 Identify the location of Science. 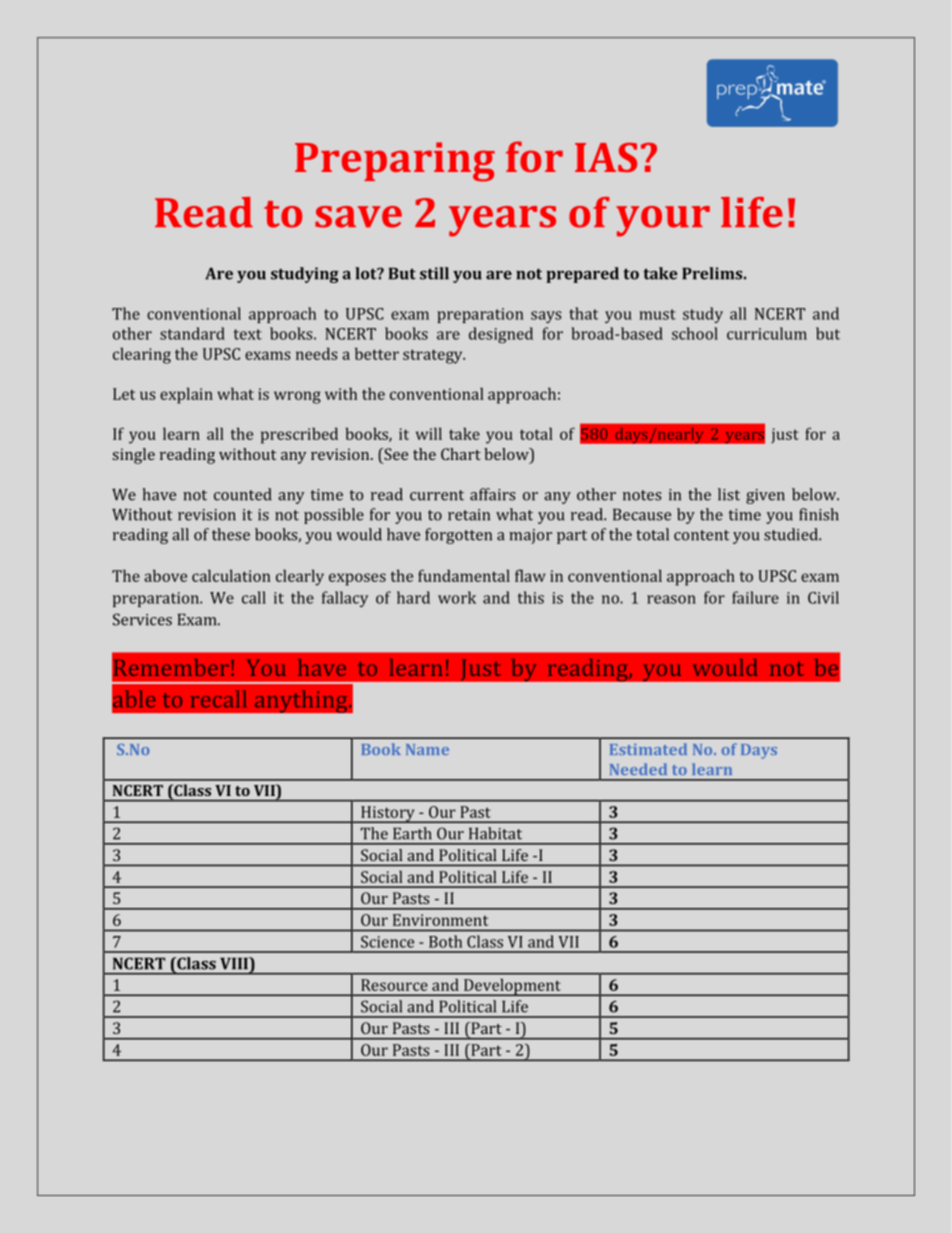
(387, 942).
